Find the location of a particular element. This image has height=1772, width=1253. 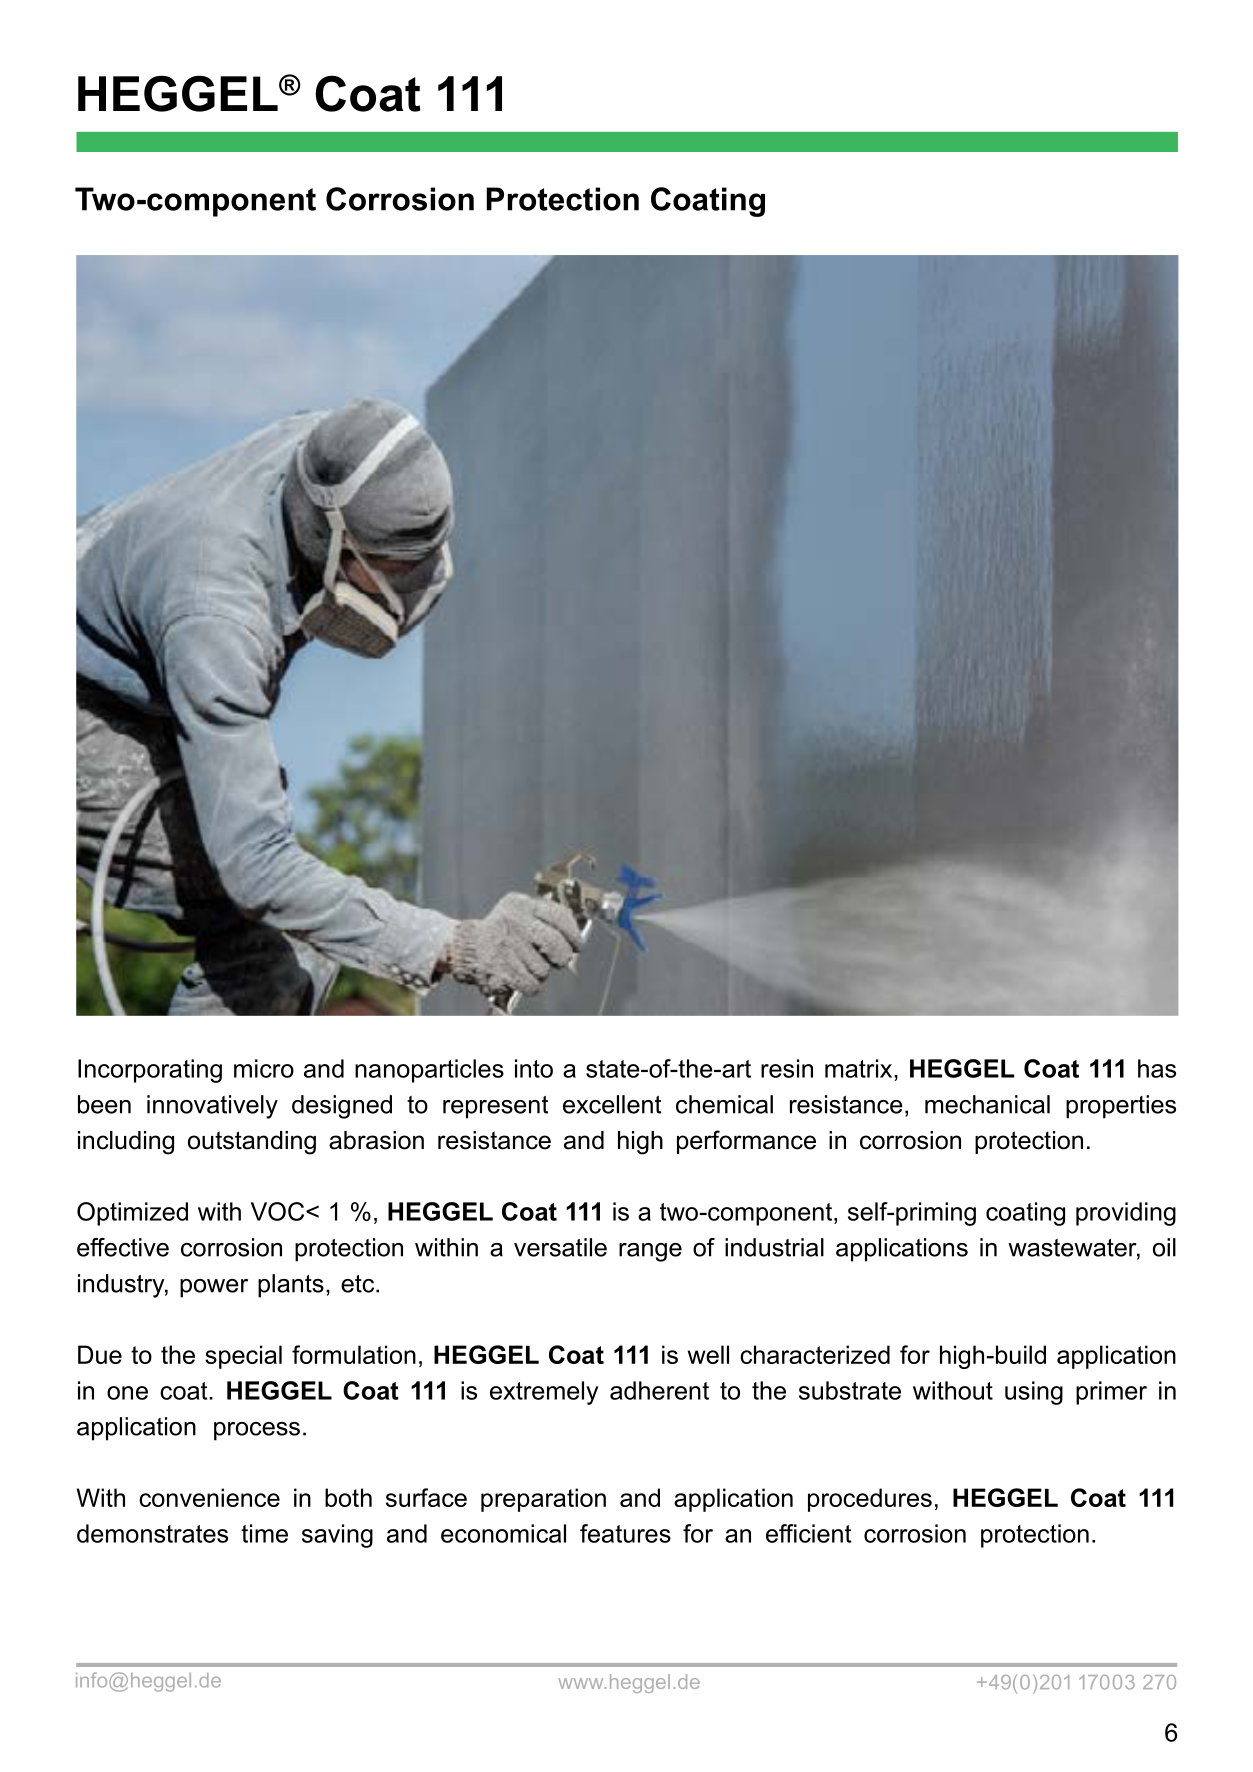

providing is located at coordinates (1126, 1214).
